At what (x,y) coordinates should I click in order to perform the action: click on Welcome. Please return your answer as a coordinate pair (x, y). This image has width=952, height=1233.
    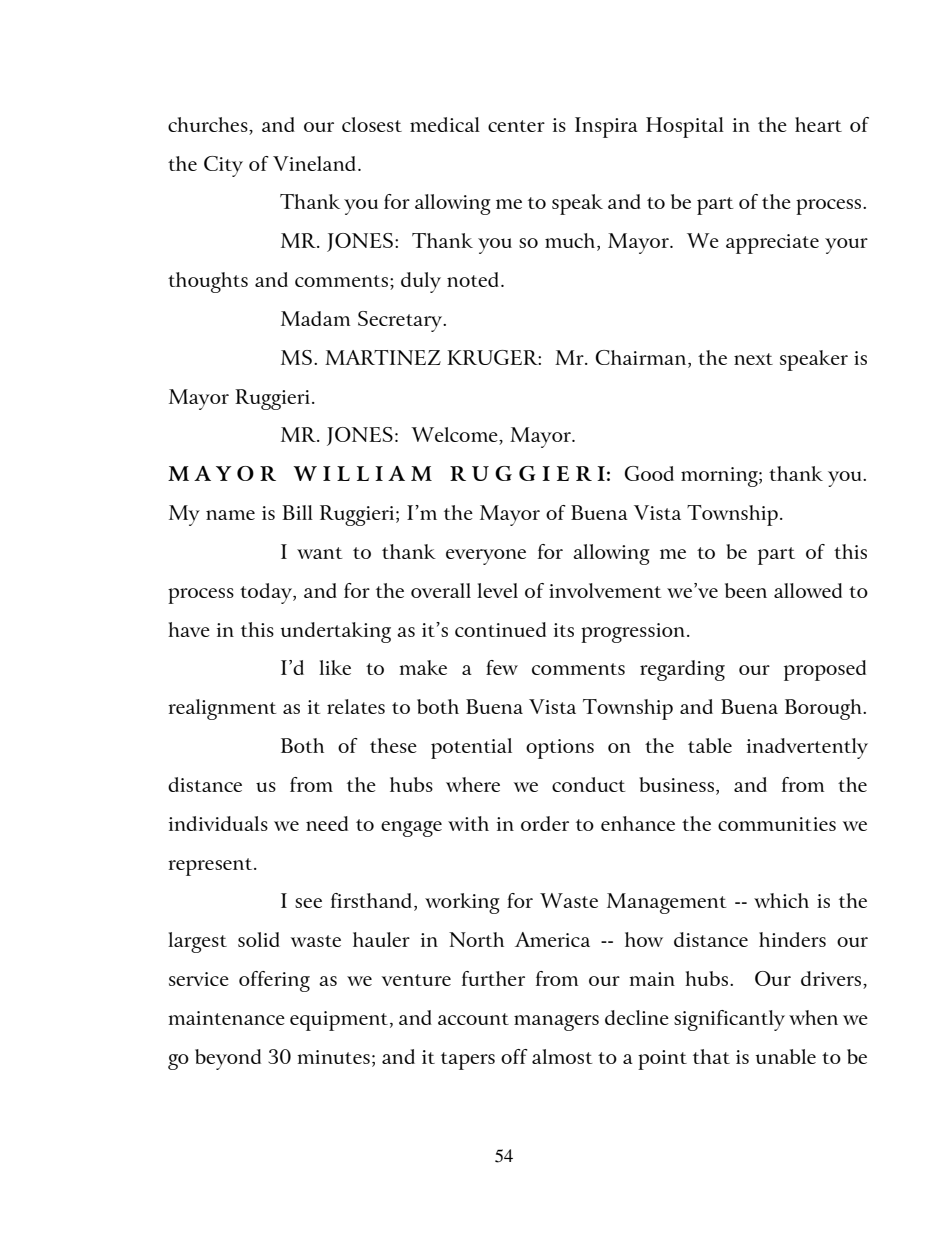
    Looking at the image, I should click on (455, 436).
